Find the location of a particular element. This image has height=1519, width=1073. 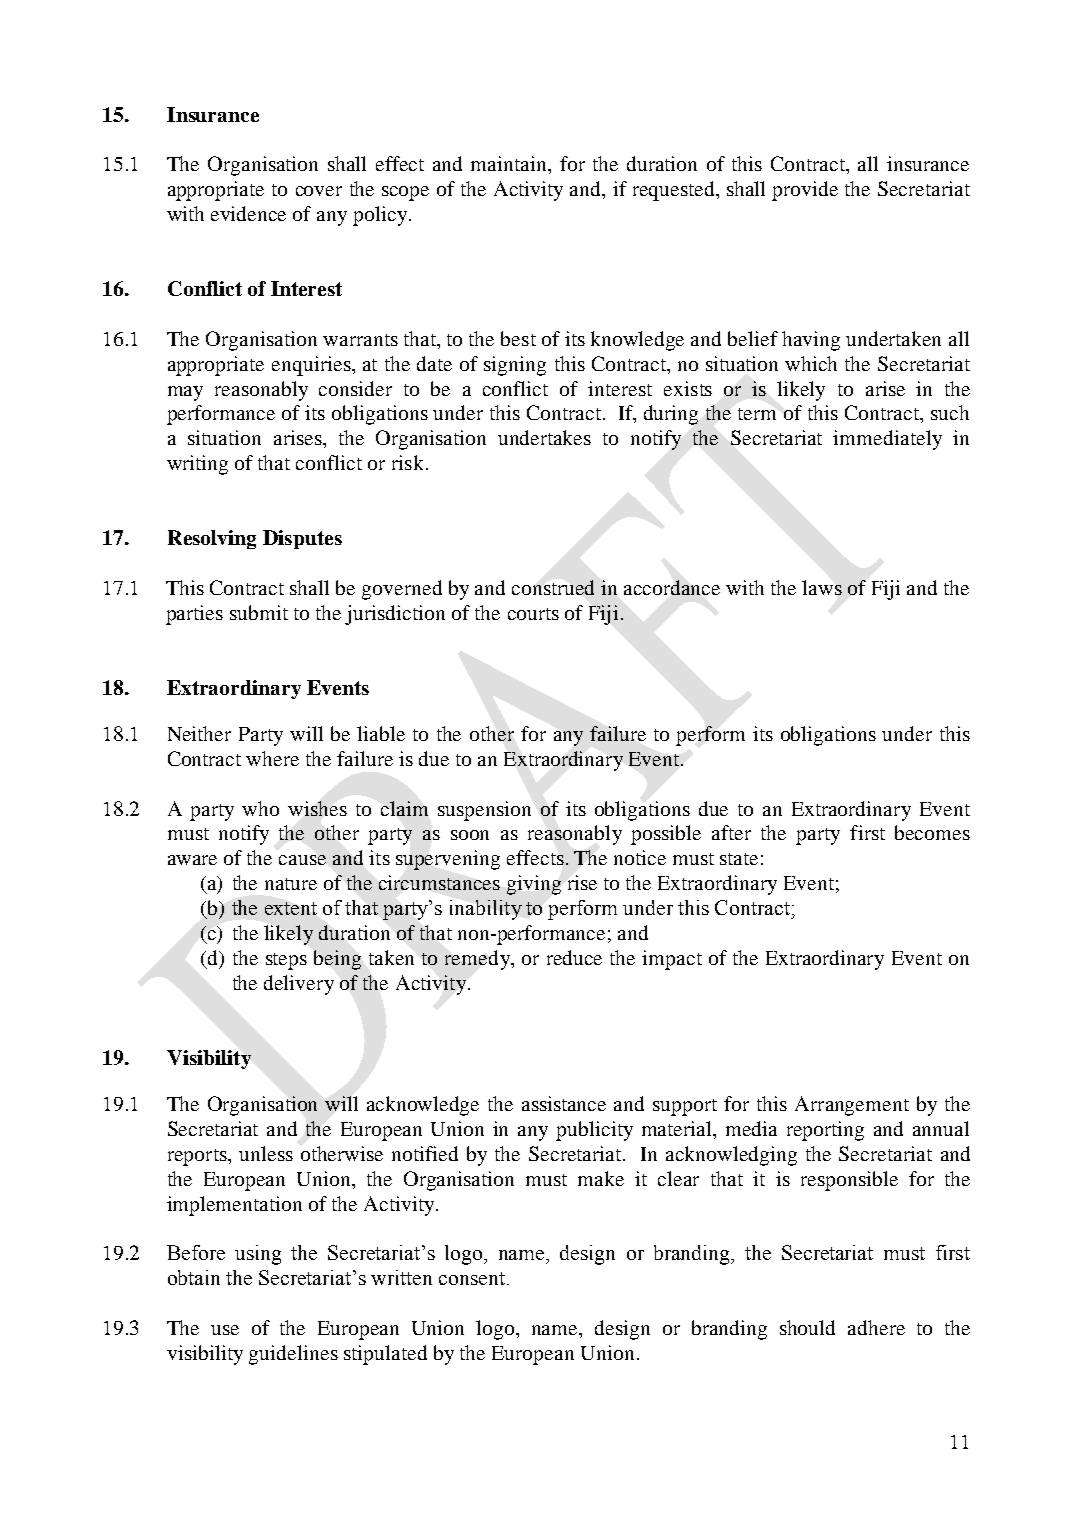

laws is located at coordinates (822, 587).
